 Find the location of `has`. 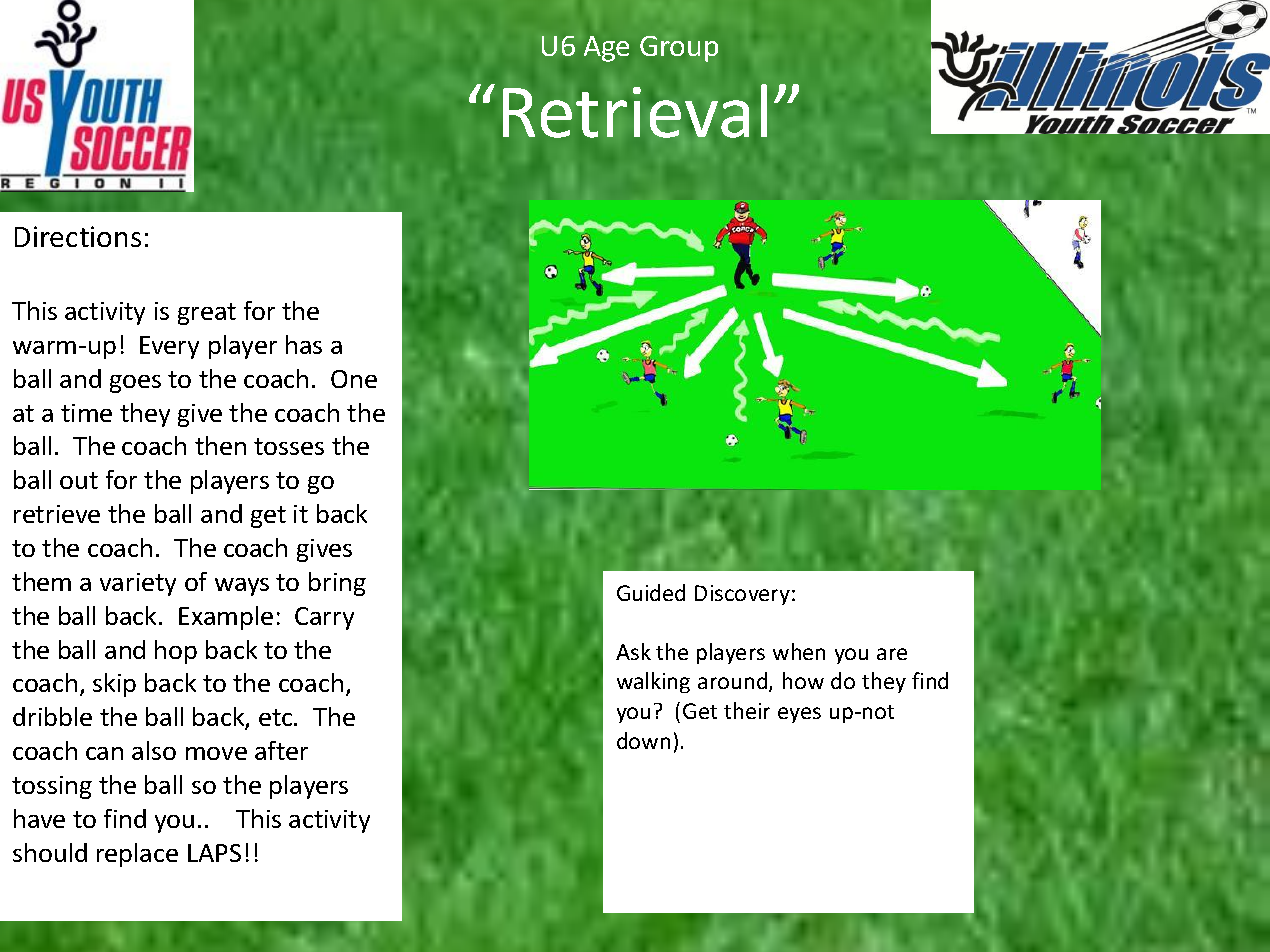

has is located at coordinates (304, 344).
